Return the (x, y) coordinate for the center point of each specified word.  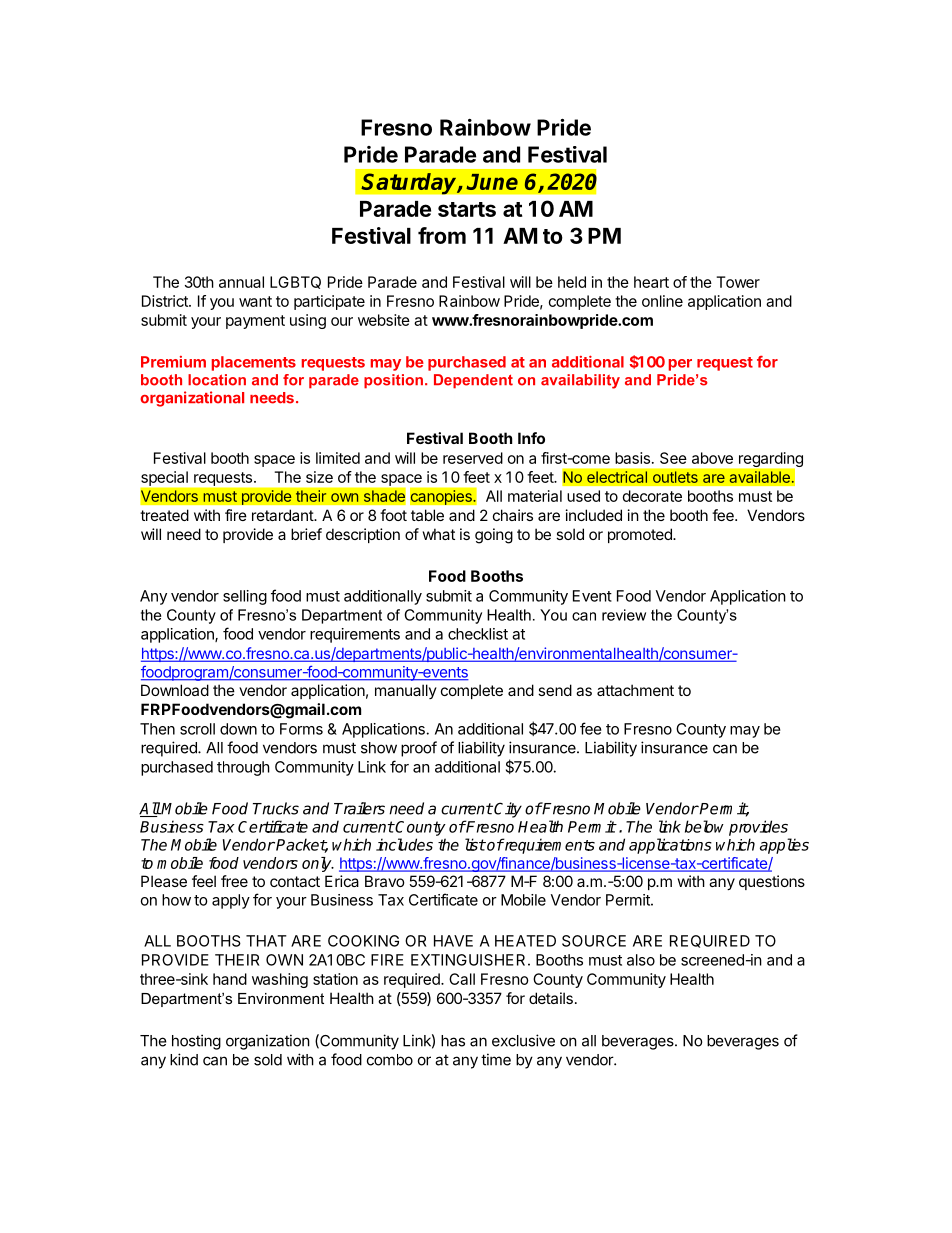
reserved (473, 458)
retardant (283, 515)
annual (241, 282)
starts (467, 209)
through (243, 768)
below (704, 826)
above (712, 458)
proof (419, 749)
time (496, 1059)
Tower (738, 282)
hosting (196, 1042)
